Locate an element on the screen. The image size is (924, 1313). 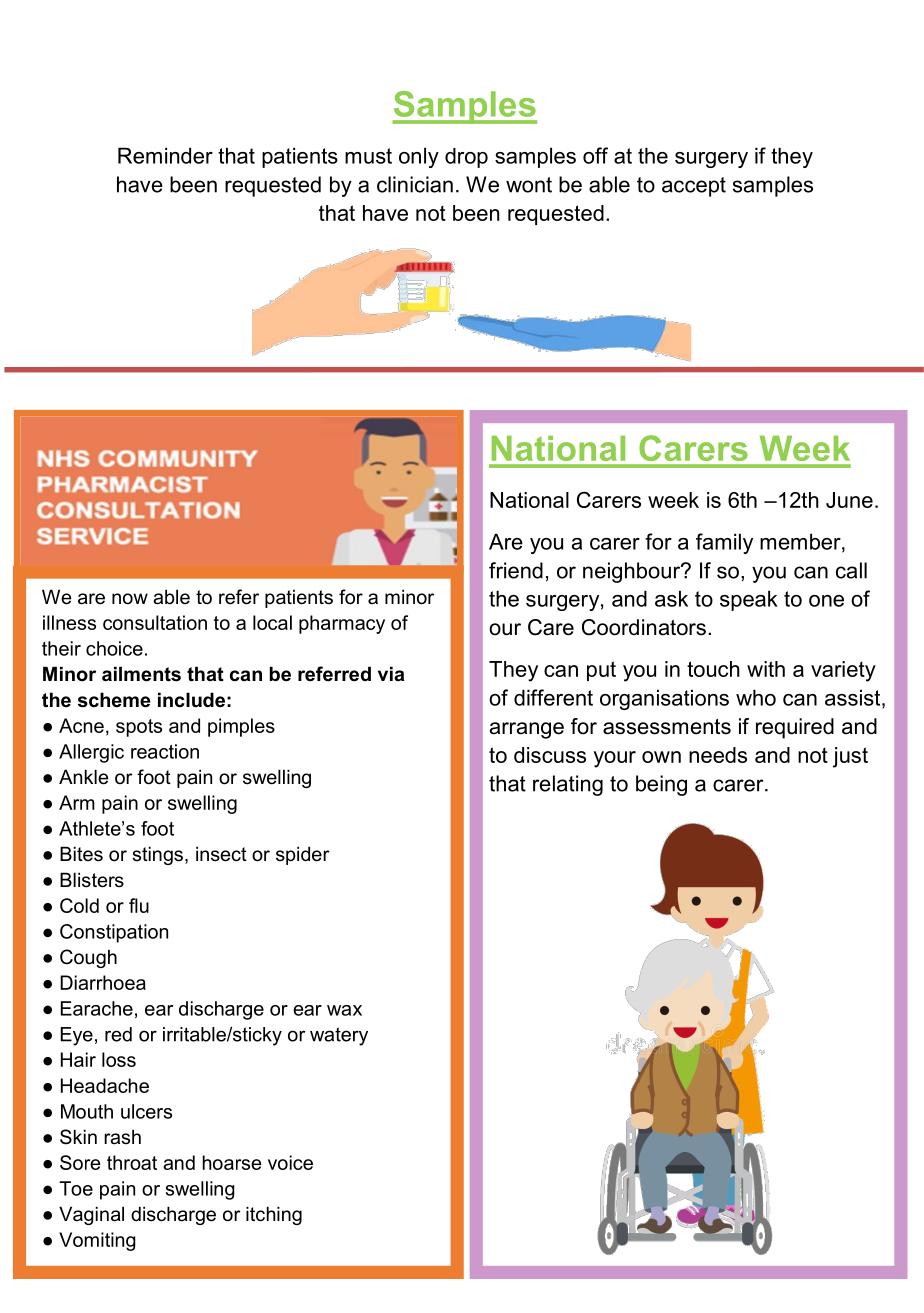
Reminder is located at coordinates (165, 155).
